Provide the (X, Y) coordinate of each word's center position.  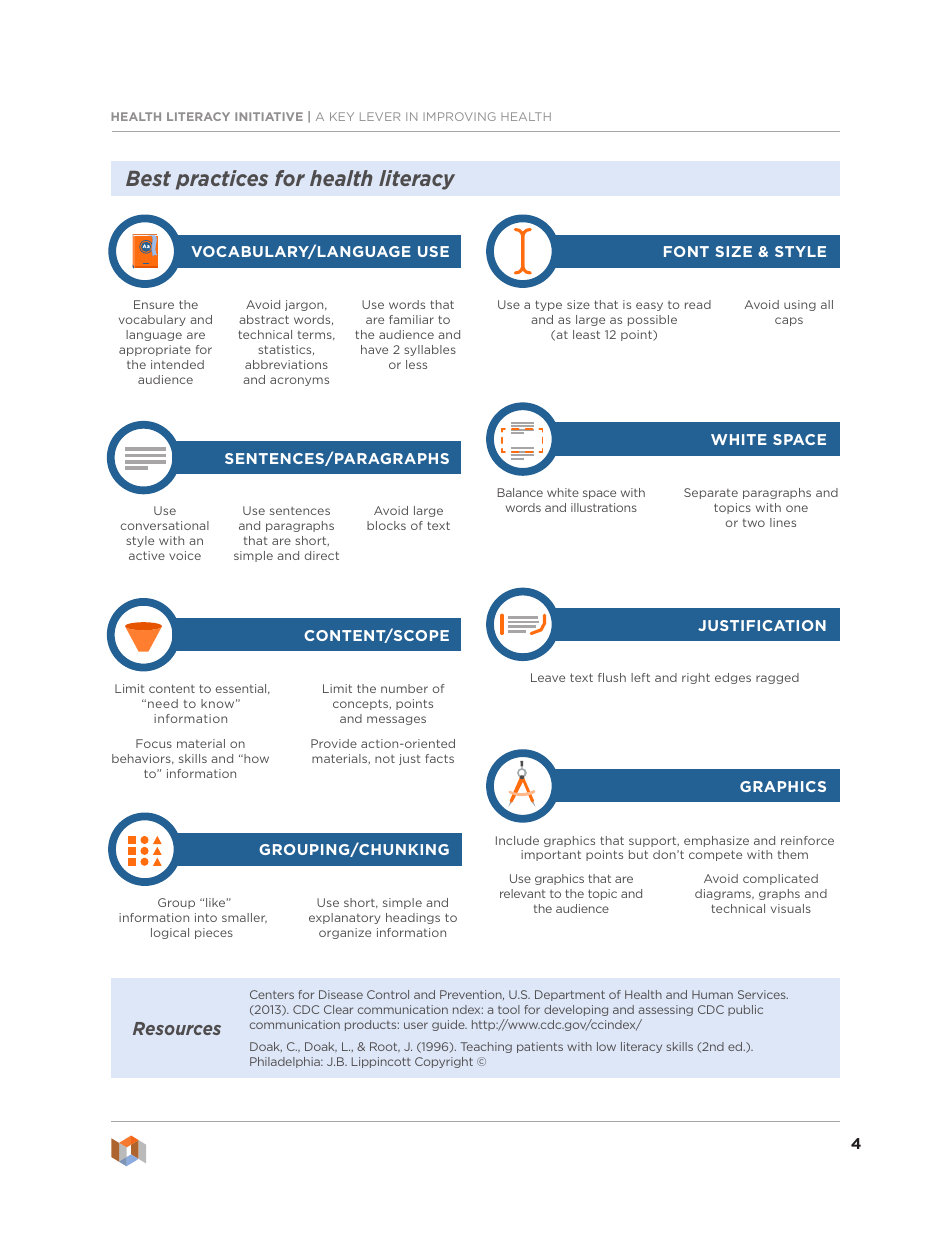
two (754, 523)
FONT (686, 251)
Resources (177, 1028)
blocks (386, 525)
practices (222, 180)
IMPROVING (459, 116)
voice (185, 555)
